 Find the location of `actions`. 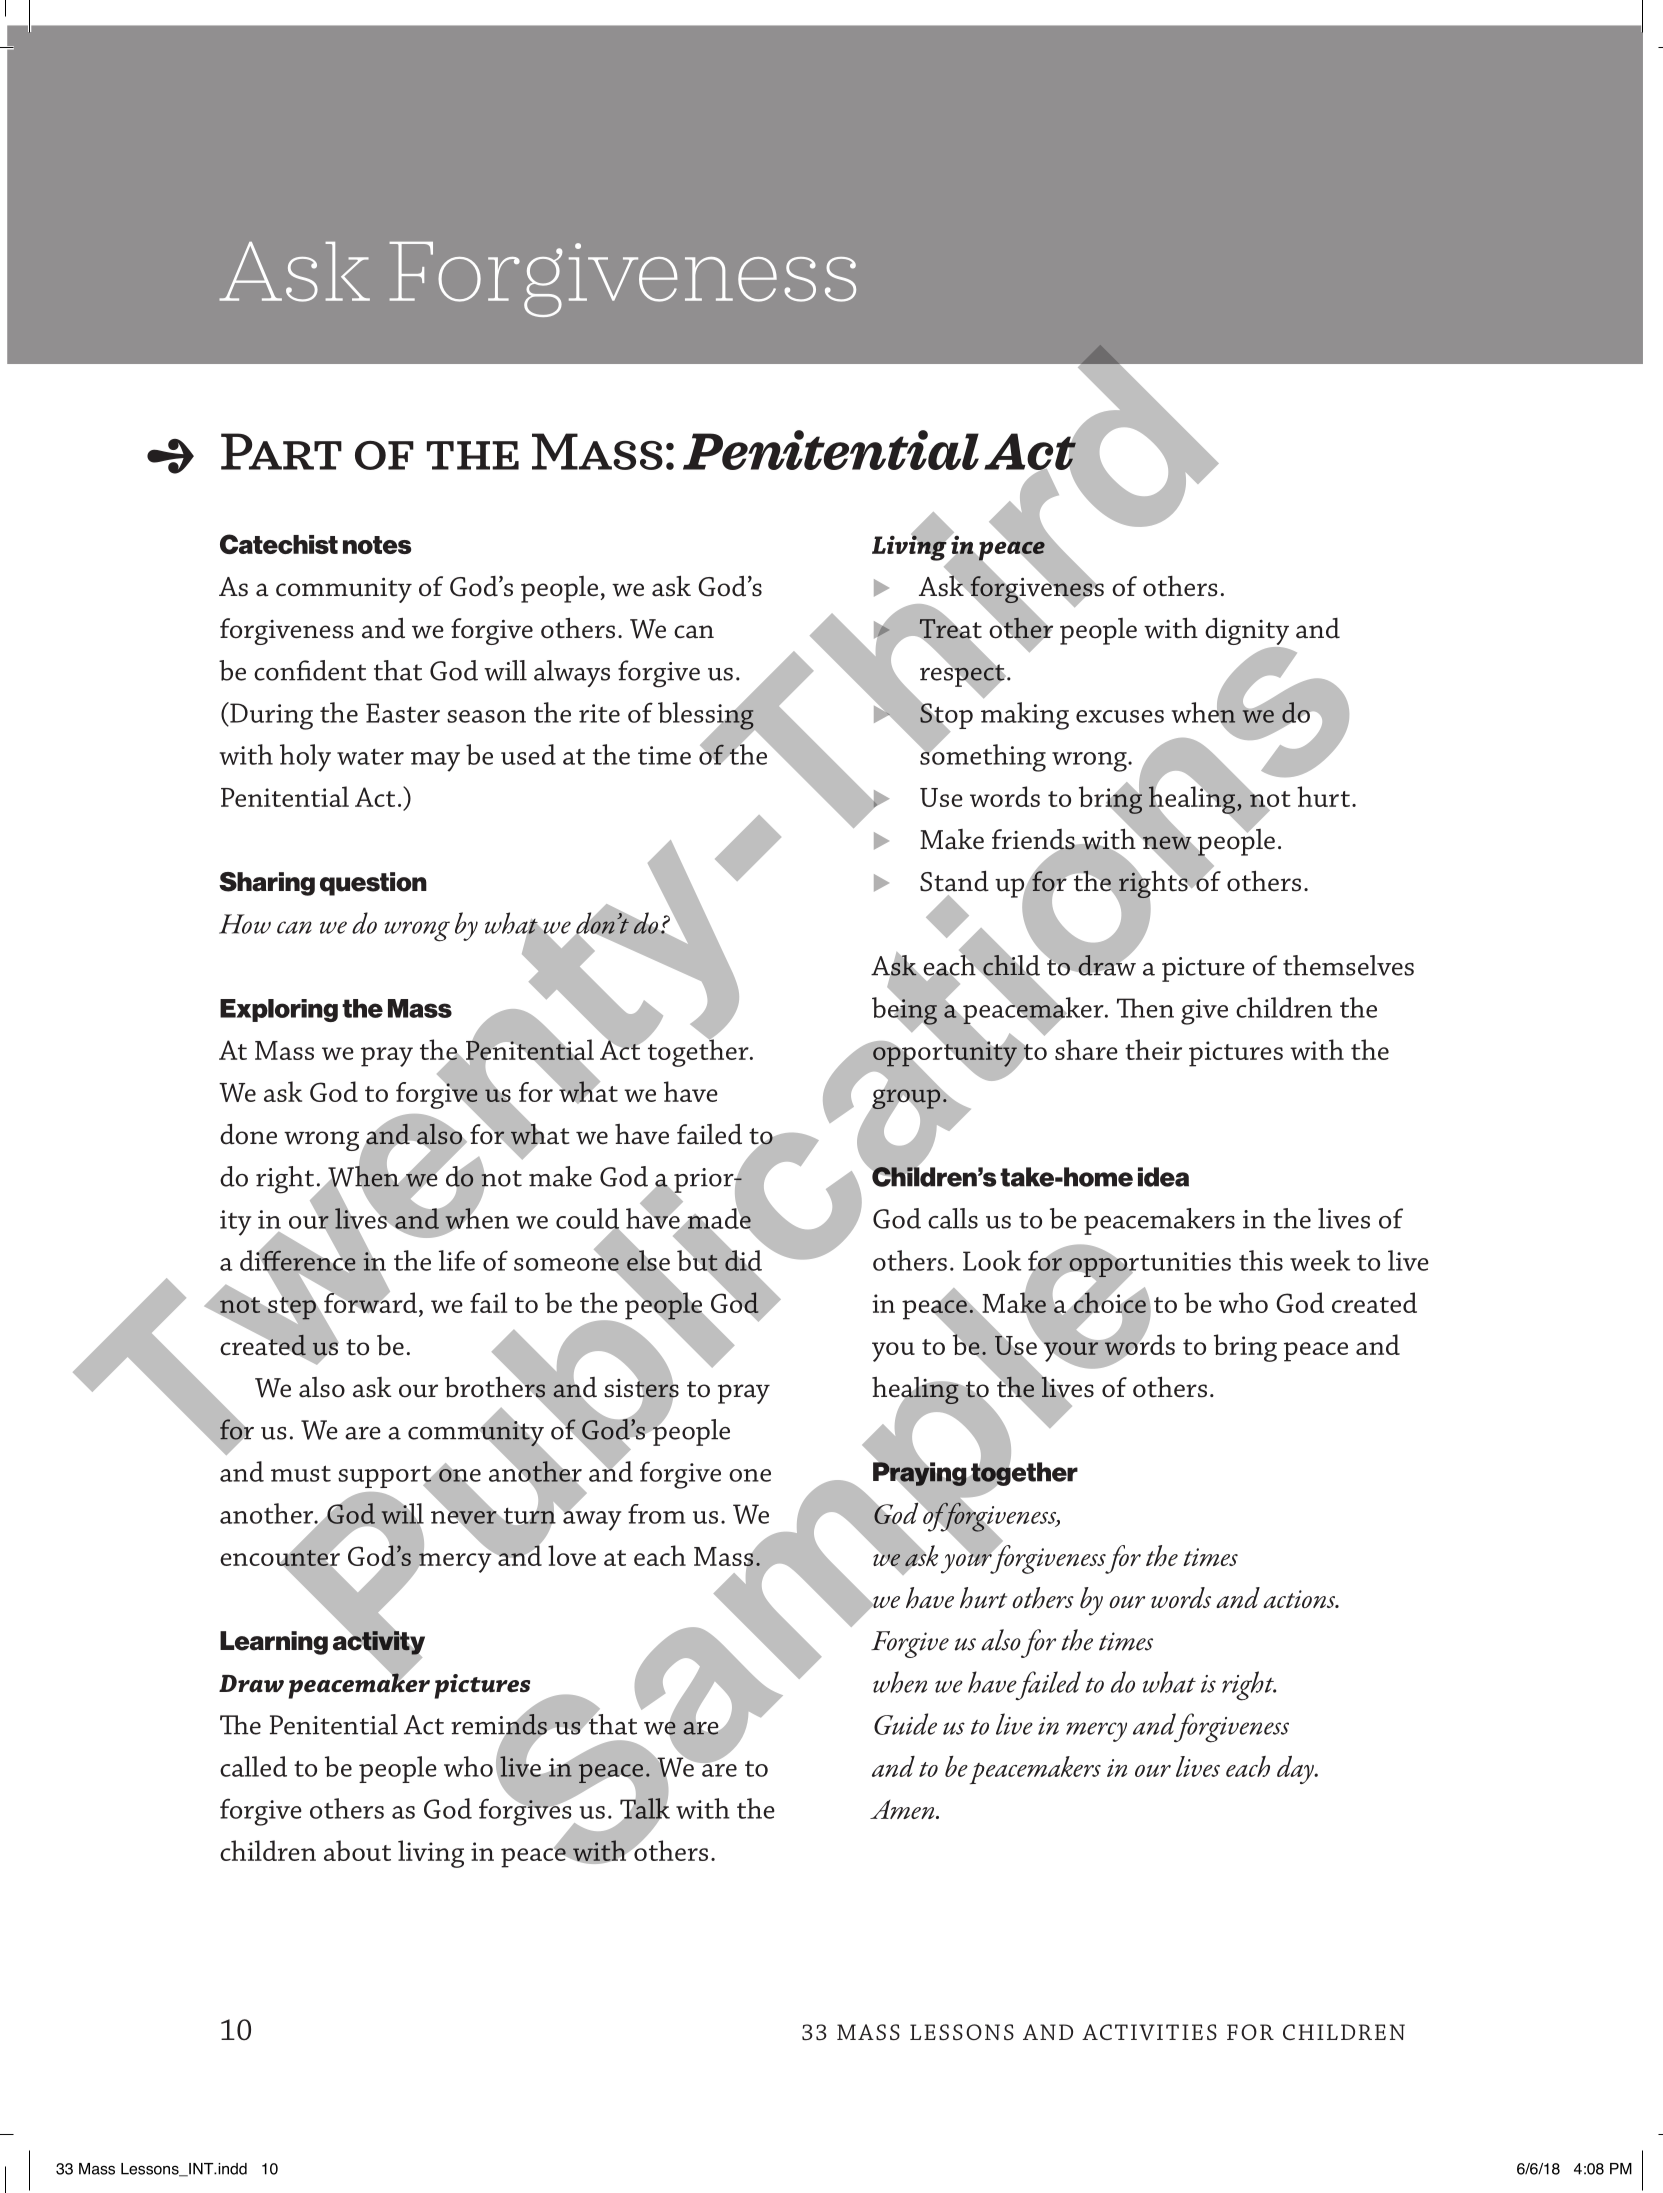

actions is located at coordinates (1300, 1599).
